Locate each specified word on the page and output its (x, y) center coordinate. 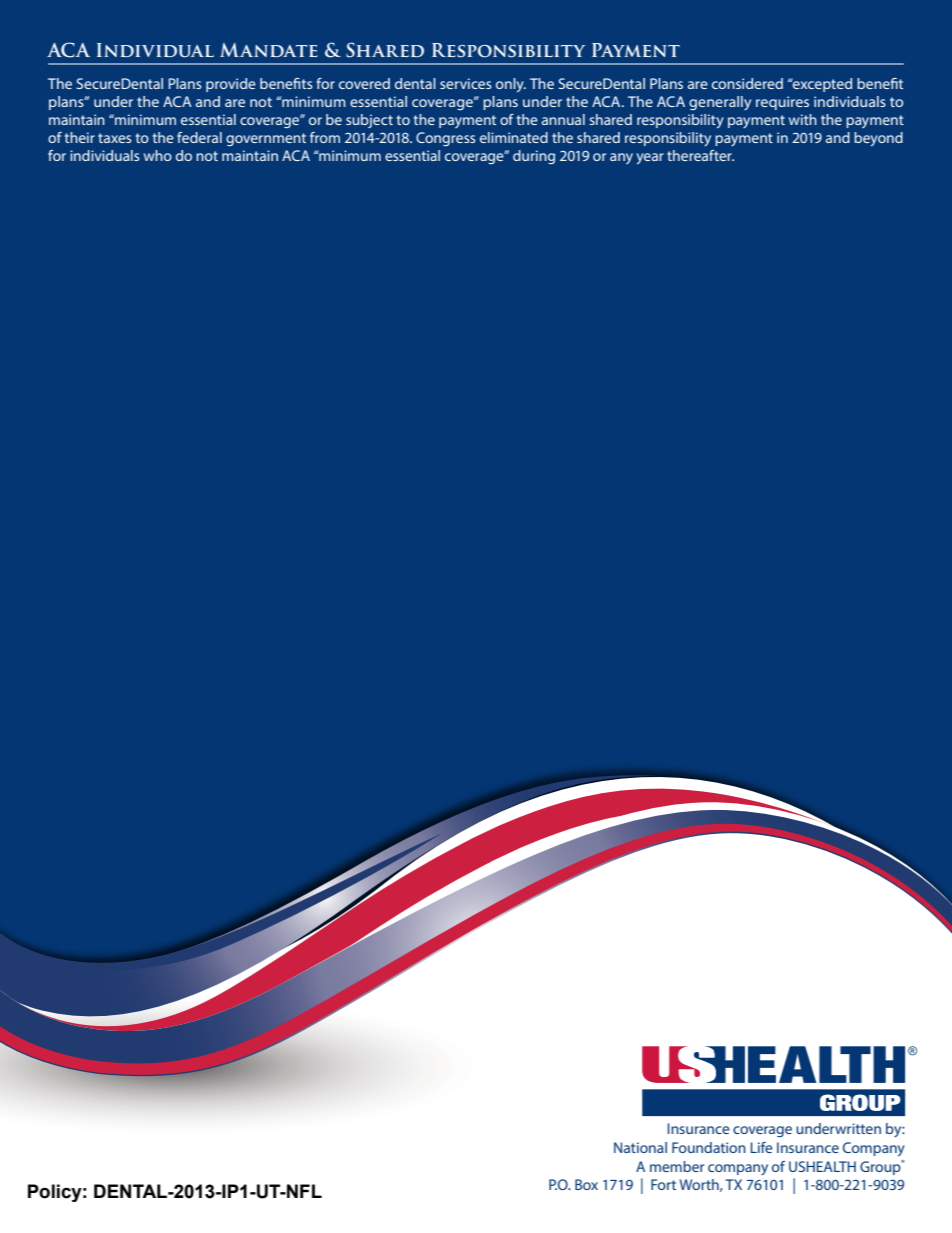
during (534, 157)
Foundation (709, 1147)
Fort (663, 1184)
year (650, 159)
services (466, 83)
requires (782, 103)
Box (586, 1184)
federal (199, 137)
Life (761, 1147)
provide (231, 85)
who (158, 155)
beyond (878, 139)
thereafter (700, 155)
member (677, 1166)
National (640, 1147)
